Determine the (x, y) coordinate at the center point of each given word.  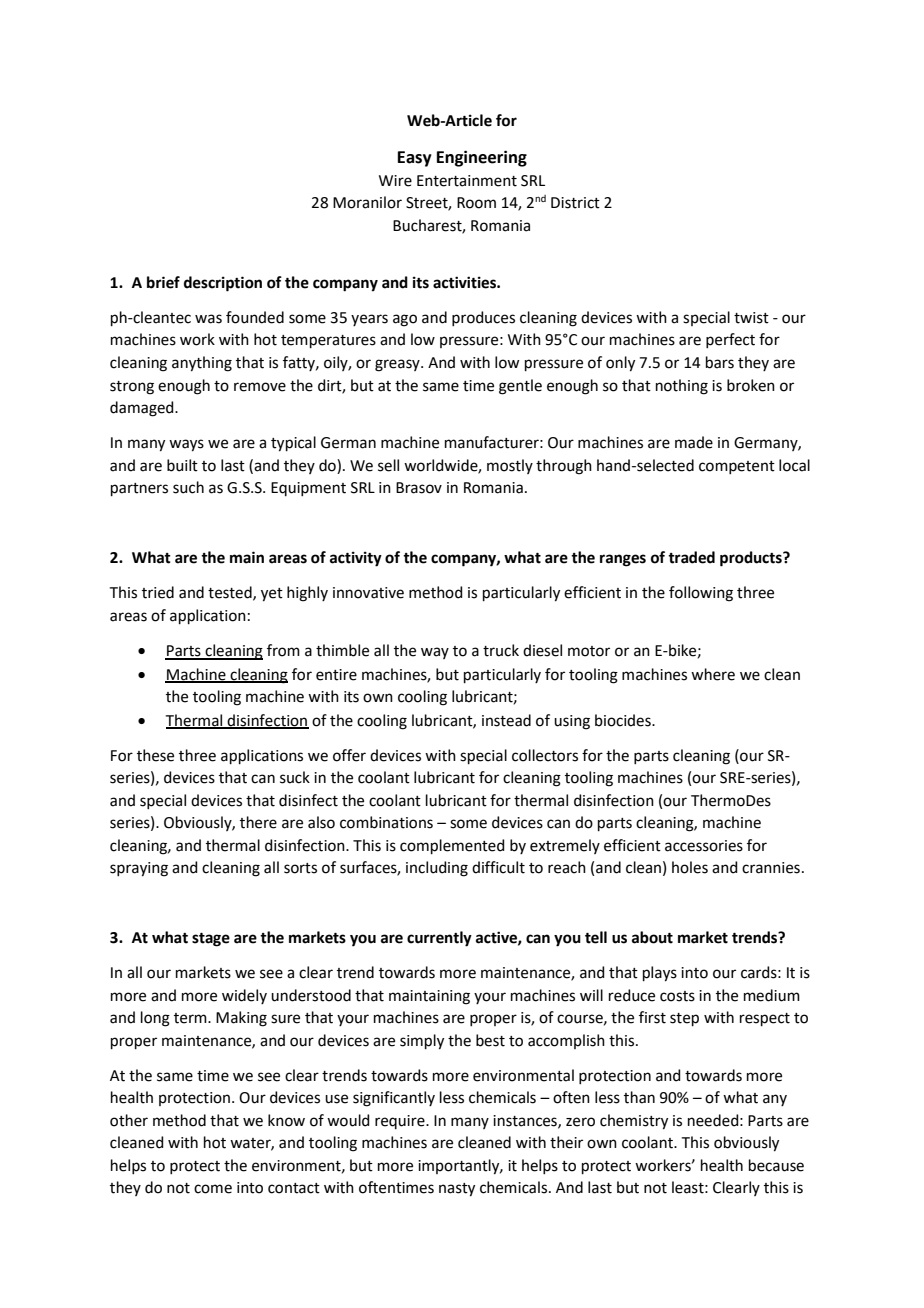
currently (439, 939)
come (213, 1189)
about (652, 937)
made (694, 442)
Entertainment (467, 181)
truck (501, 650)
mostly (510, 466)
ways (186, 445)
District (575, 203)
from (283, 650)
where (713, 674)
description (223, 284)
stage (211, 940)
